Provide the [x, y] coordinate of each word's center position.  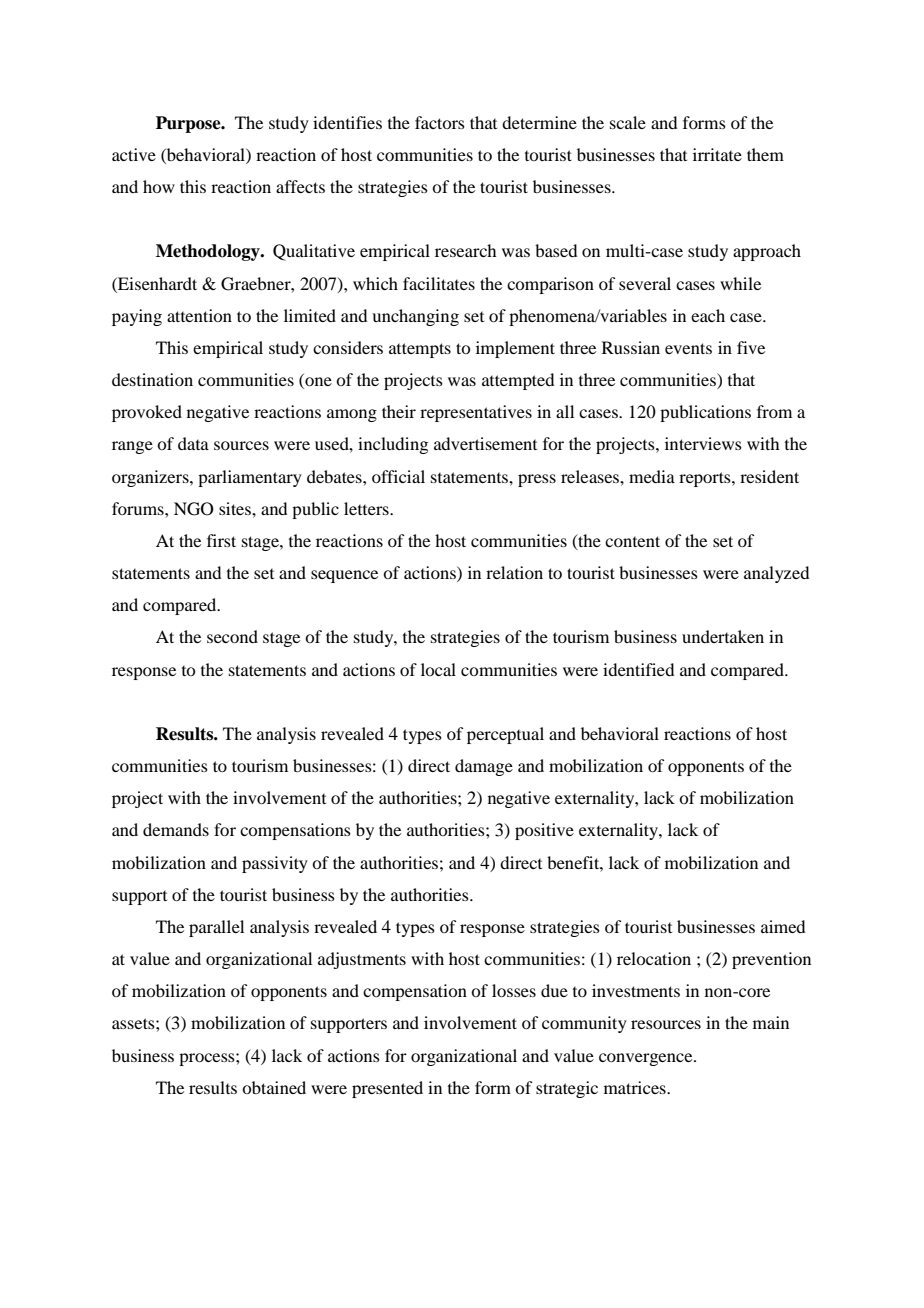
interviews [703, 443]
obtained [274, 1087]
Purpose [189, 124]
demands [176, 829]
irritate [717, 154]
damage [484, 767]
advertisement [485, 443]
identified [638, 669]
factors [440, 122]
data [193, 443]
